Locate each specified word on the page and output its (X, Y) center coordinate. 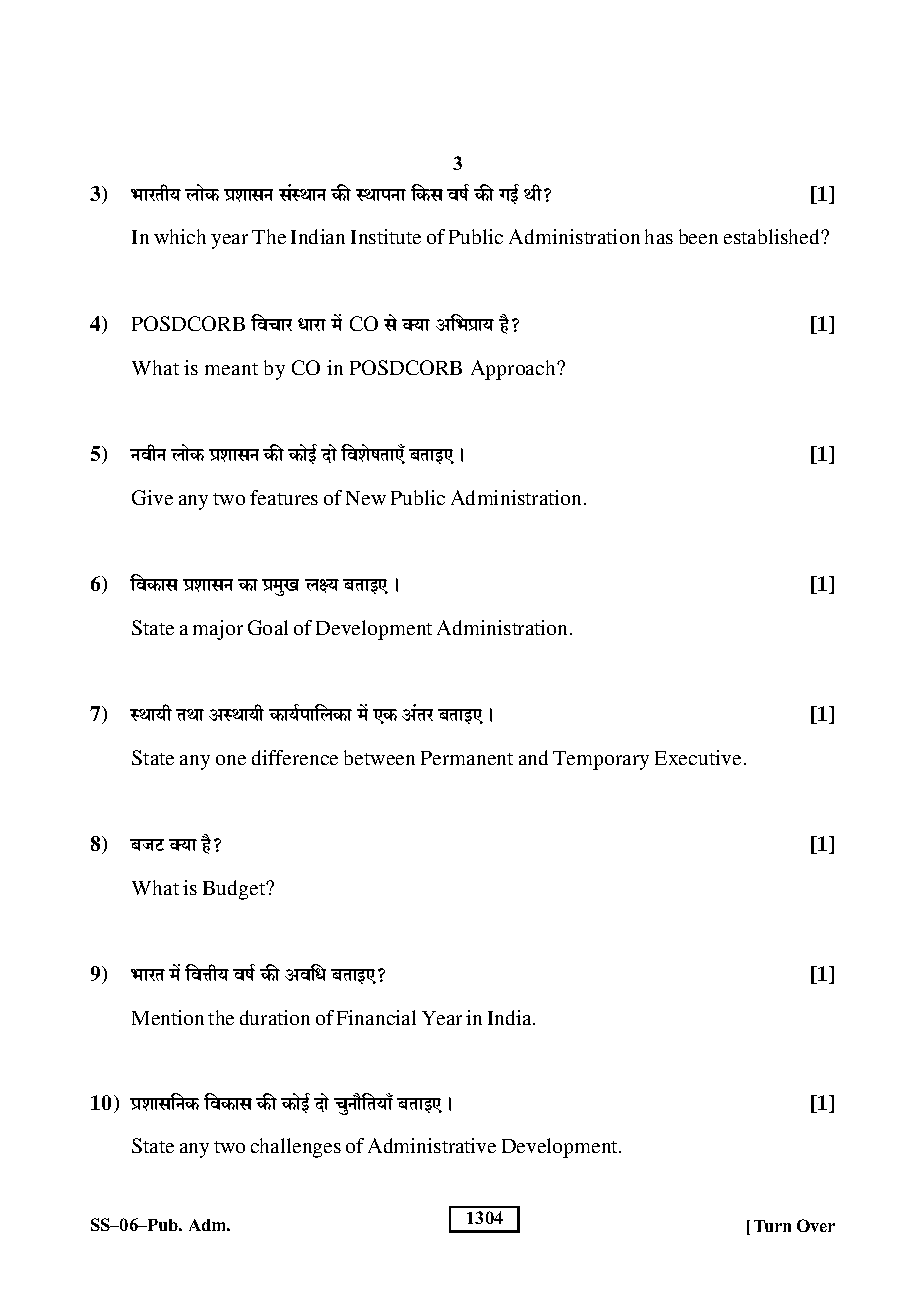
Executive (698, 757)
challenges (296, 1148)
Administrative (432, 1145)
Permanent (467, 758)
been (698, 236)
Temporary (601, 760)
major (218, 630)
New (366, 498)
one (231, 760)
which (180, 236)
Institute (386, 236)
